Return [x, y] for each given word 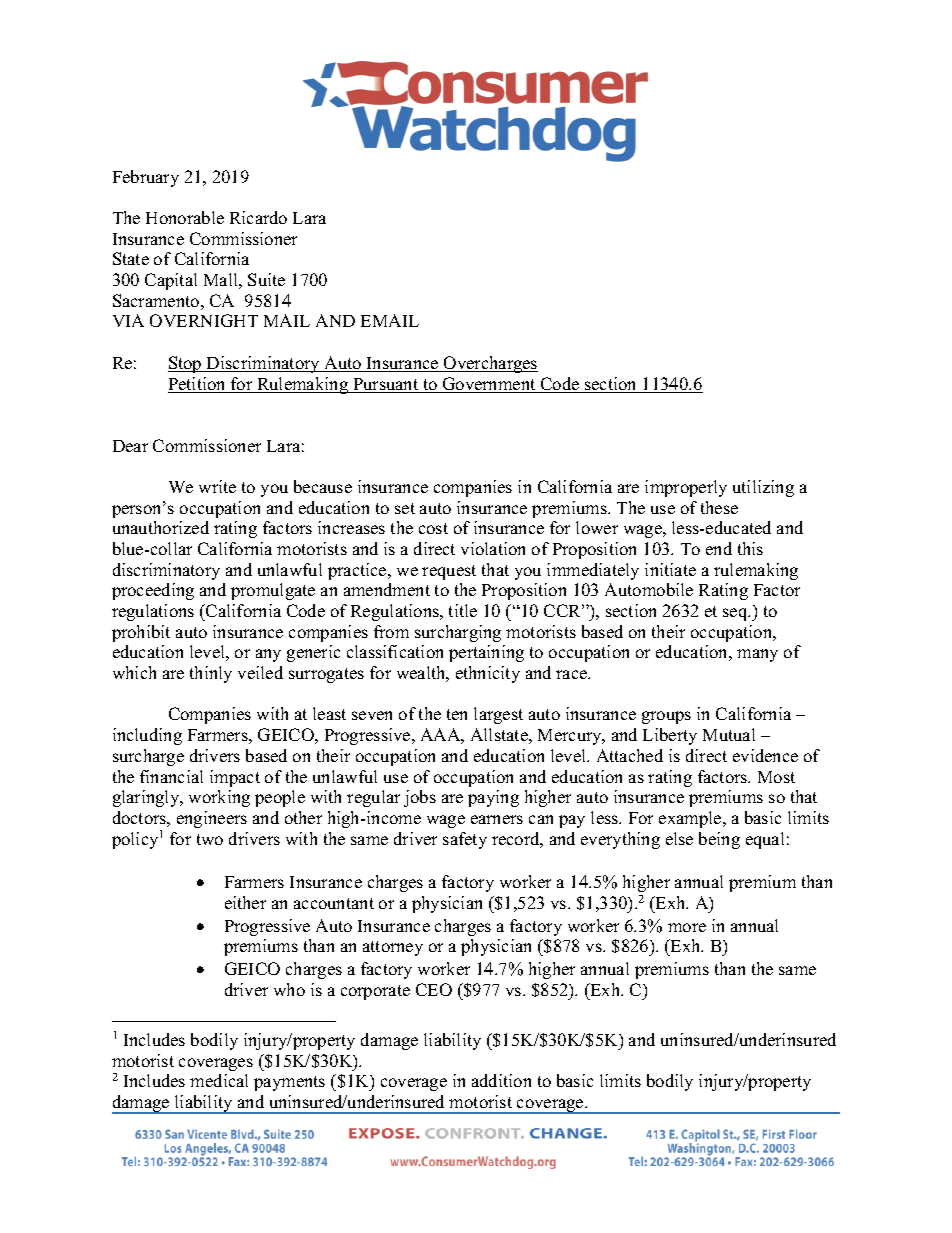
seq [736, 614]
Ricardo [258, 217]
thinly [211, 674]
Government [489, 385]
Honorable [185, 217]
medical [219, 1080]
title [463, 610]
